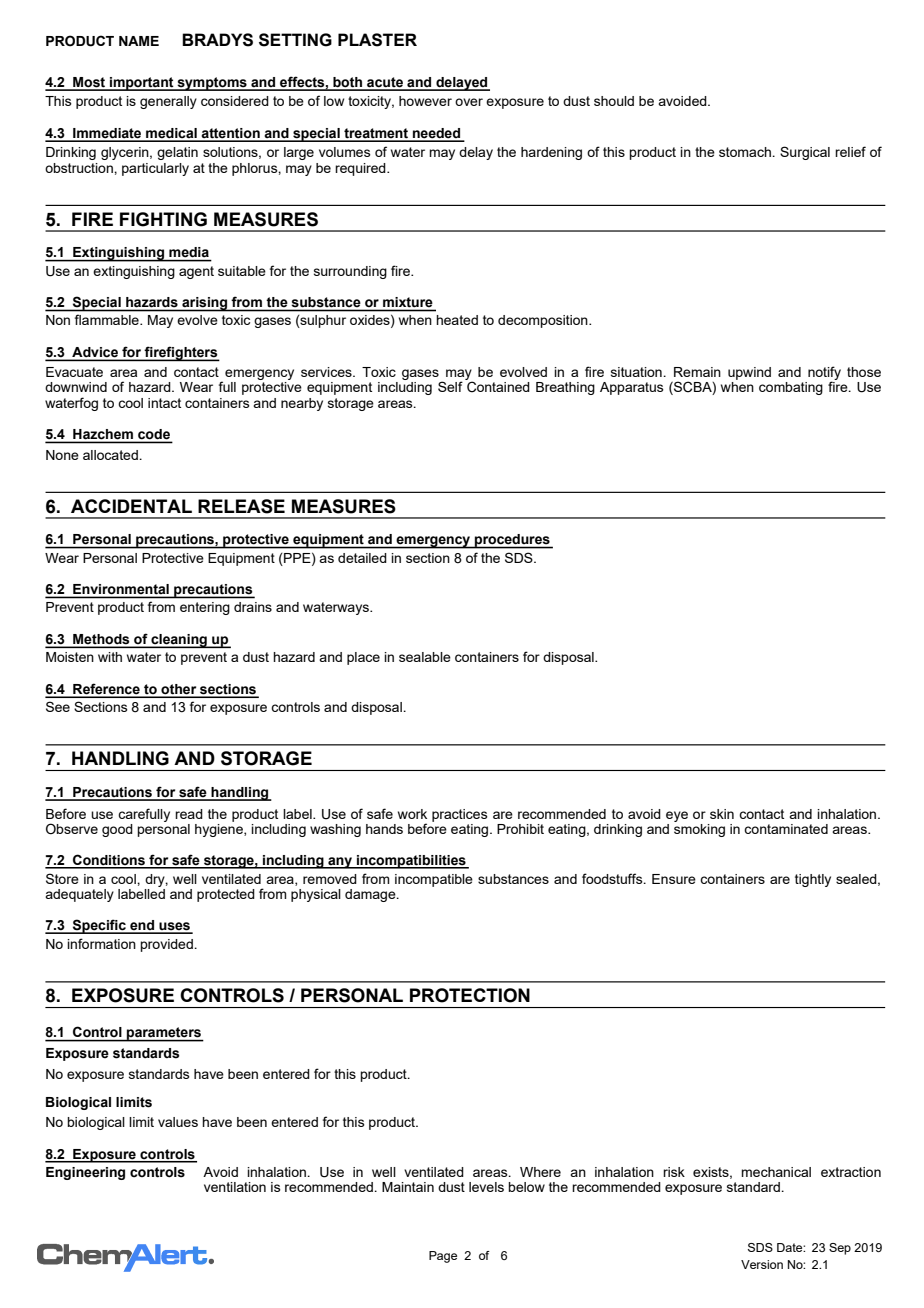 This screenshot has height=1308, width=924. Describe the element at coordinates (746, 152) in the screenshot. I see `stomach` at that location.
